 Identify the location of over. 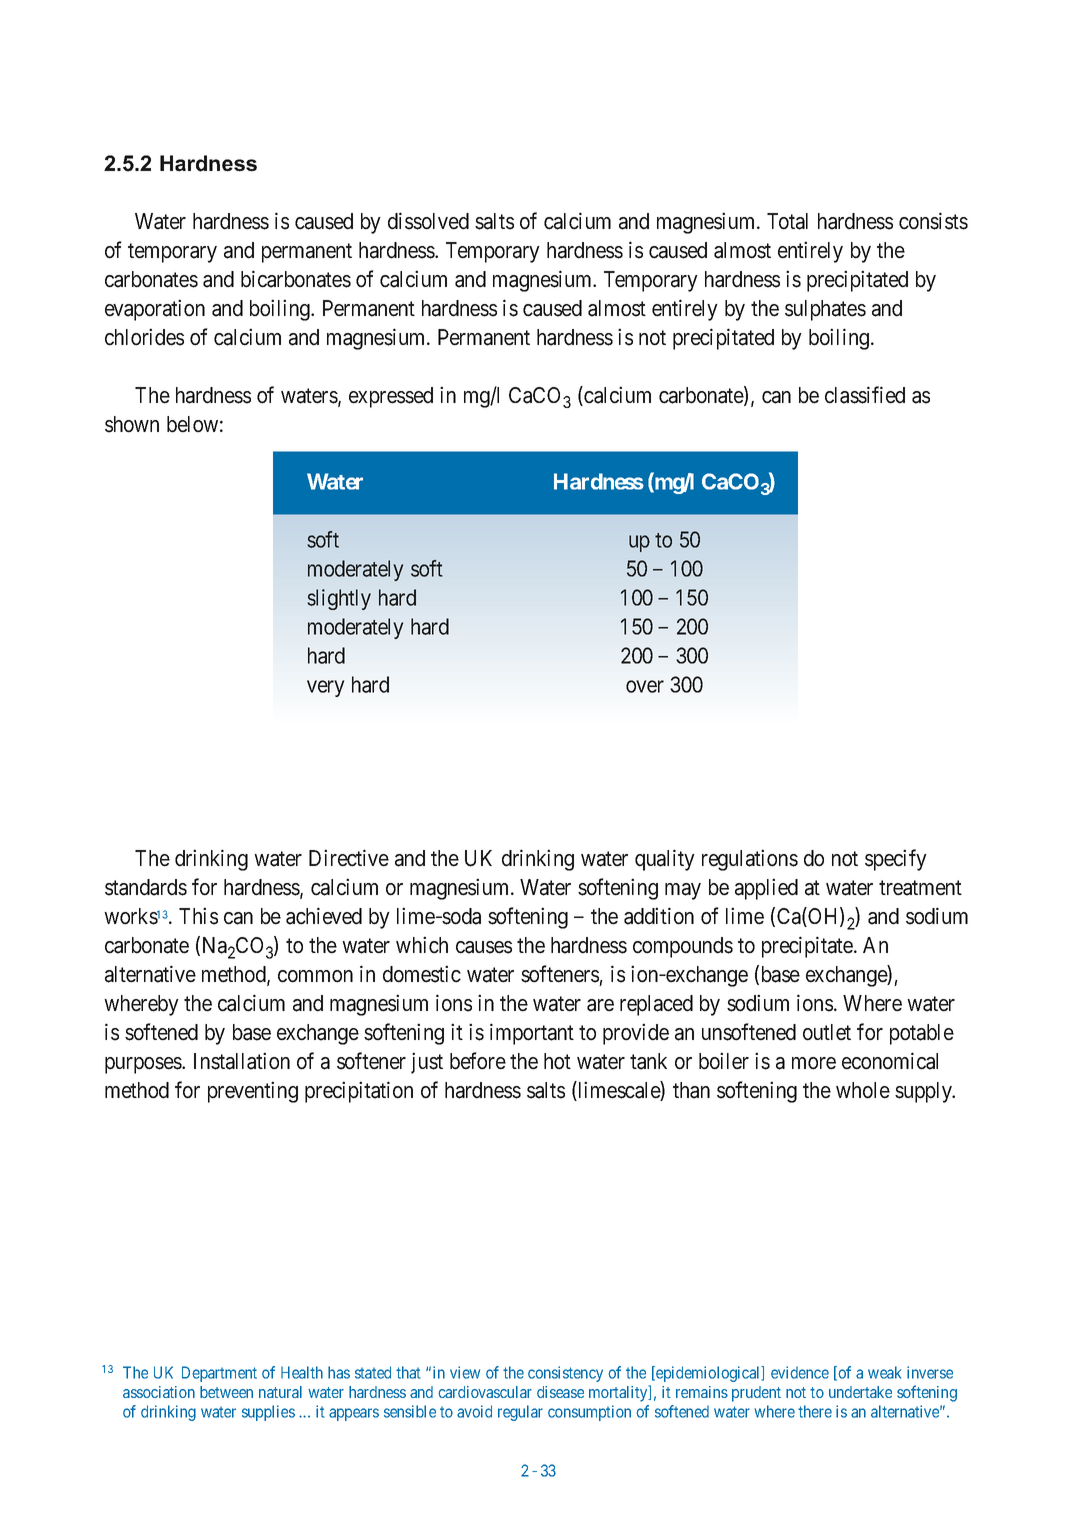
(645, 686).
